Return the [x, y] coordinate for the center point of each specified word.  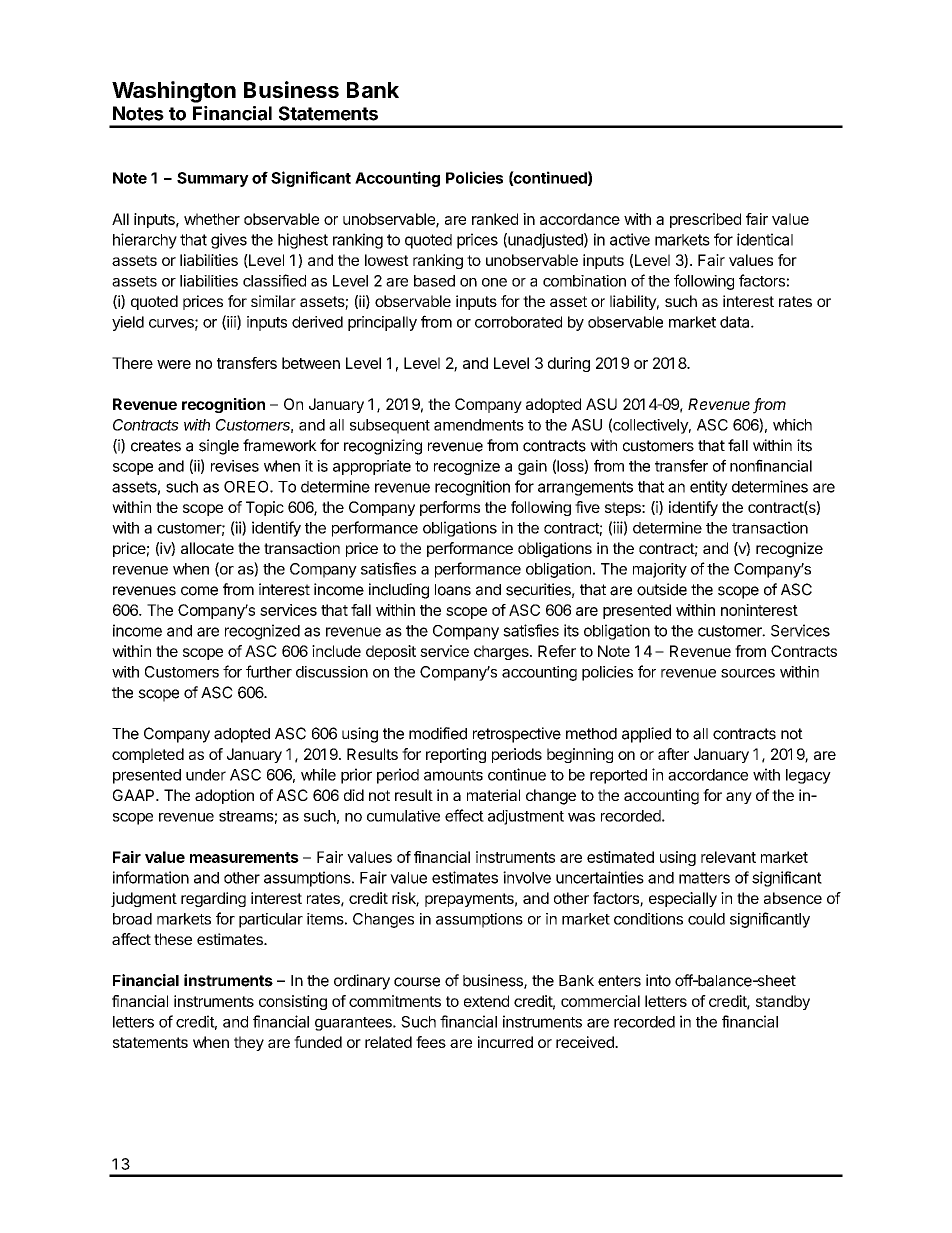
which [792, 425]
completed [148, 755]
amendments [479, 425]
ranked [495, 219]
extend [486, 1001]
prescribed [705, 220]
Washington [174, 92]
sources [748, 673]
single [219, 447]
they [249, 1043]
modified [438, 733]
